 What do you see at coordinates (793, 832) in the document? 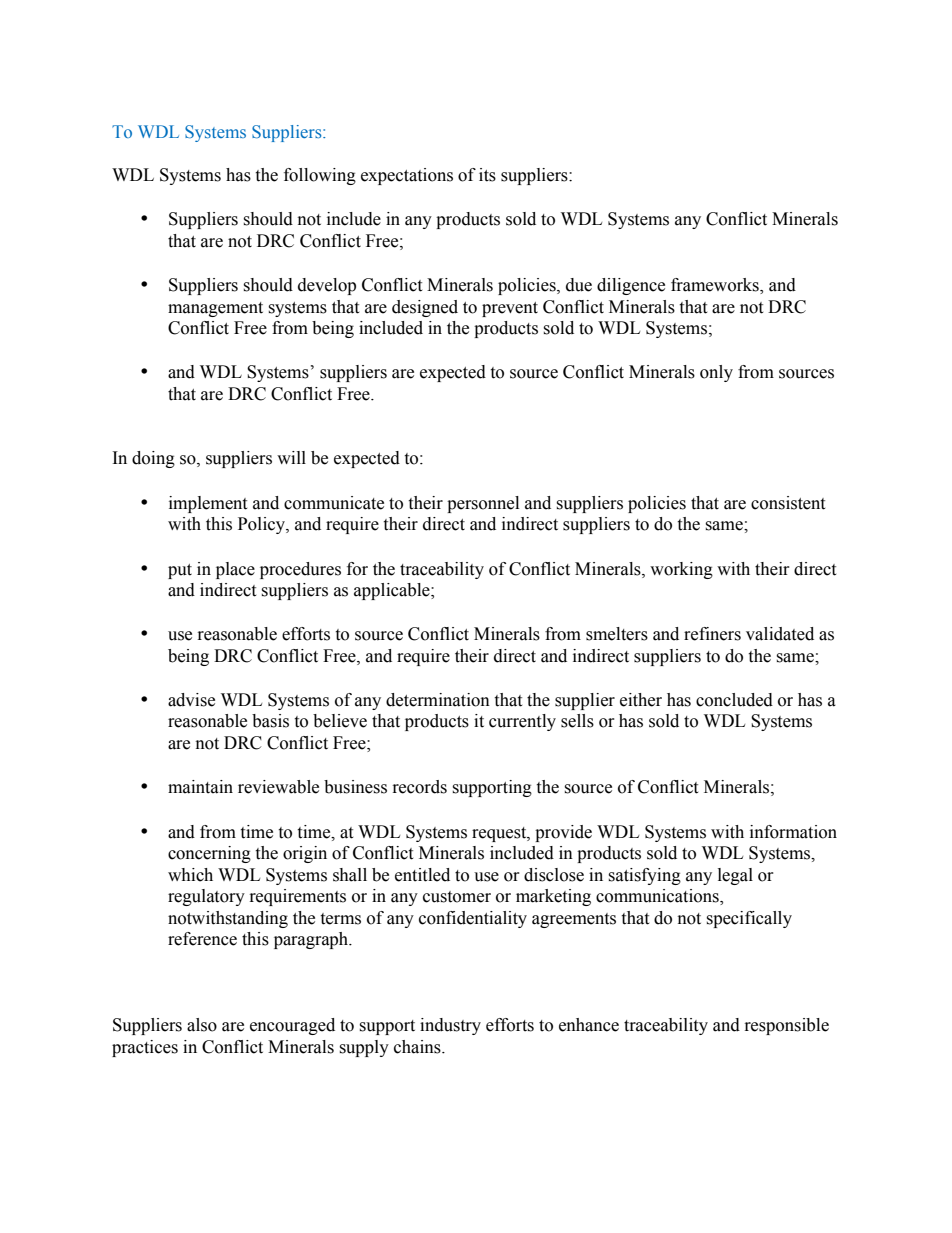
I see `information` at bounding box center [793, 832].
